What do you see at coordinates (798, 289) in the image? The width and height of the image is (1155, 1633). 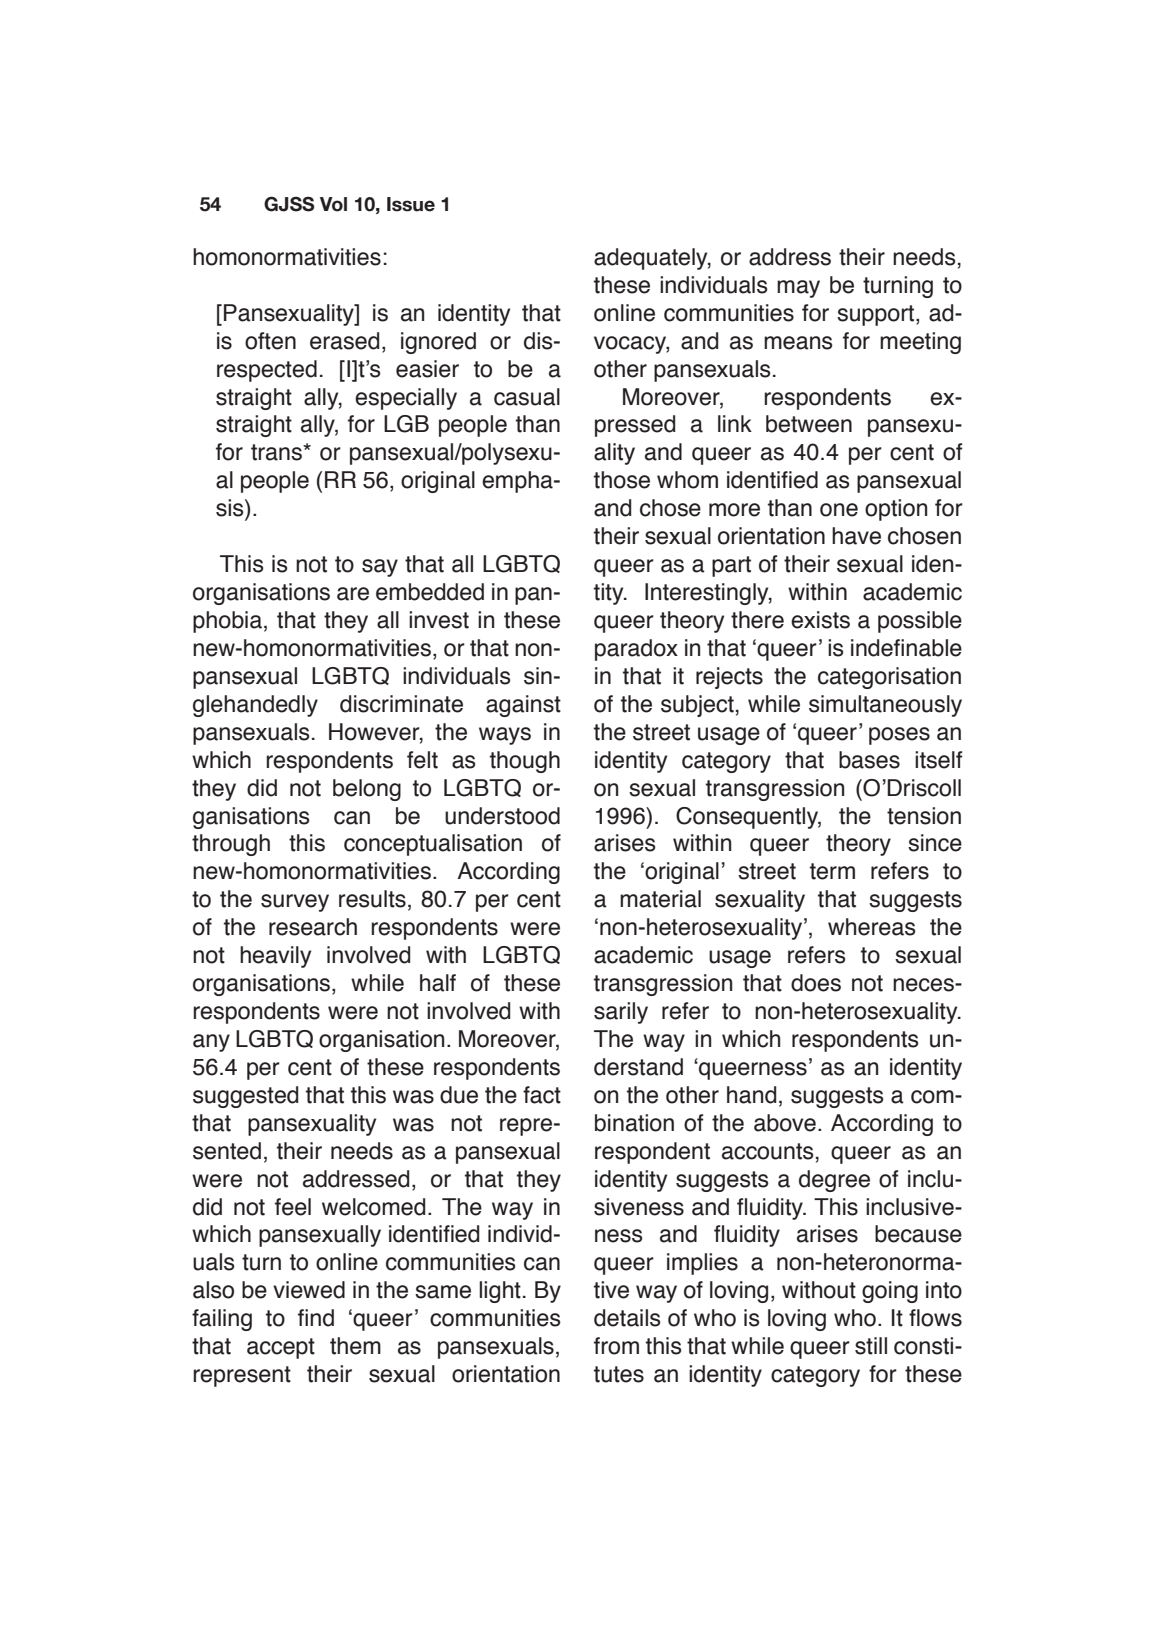 I see `may` at bounding box center [798, 289].
